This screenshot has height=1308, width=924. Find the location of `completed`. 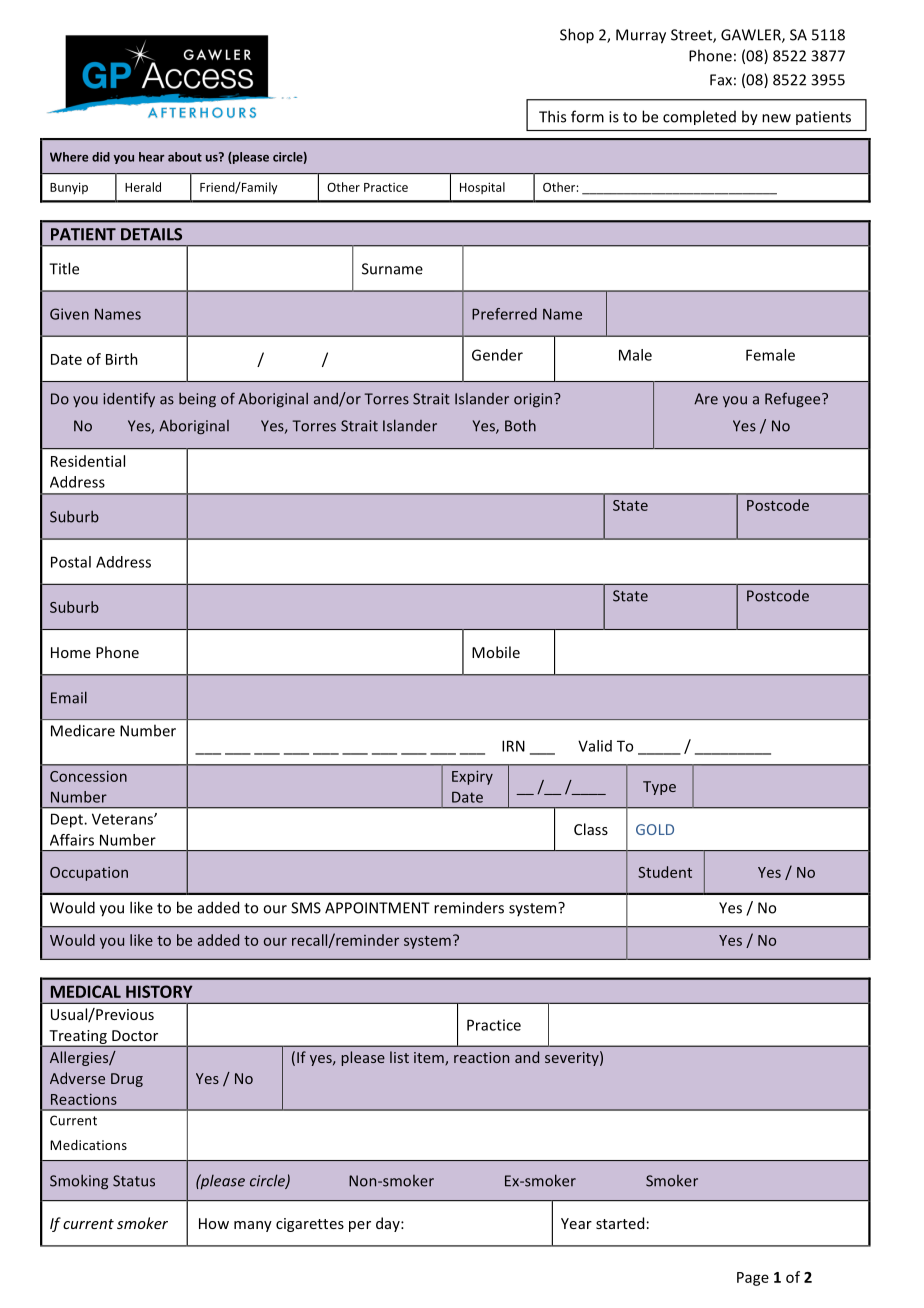

completed is located at coordinates (699, 117).
